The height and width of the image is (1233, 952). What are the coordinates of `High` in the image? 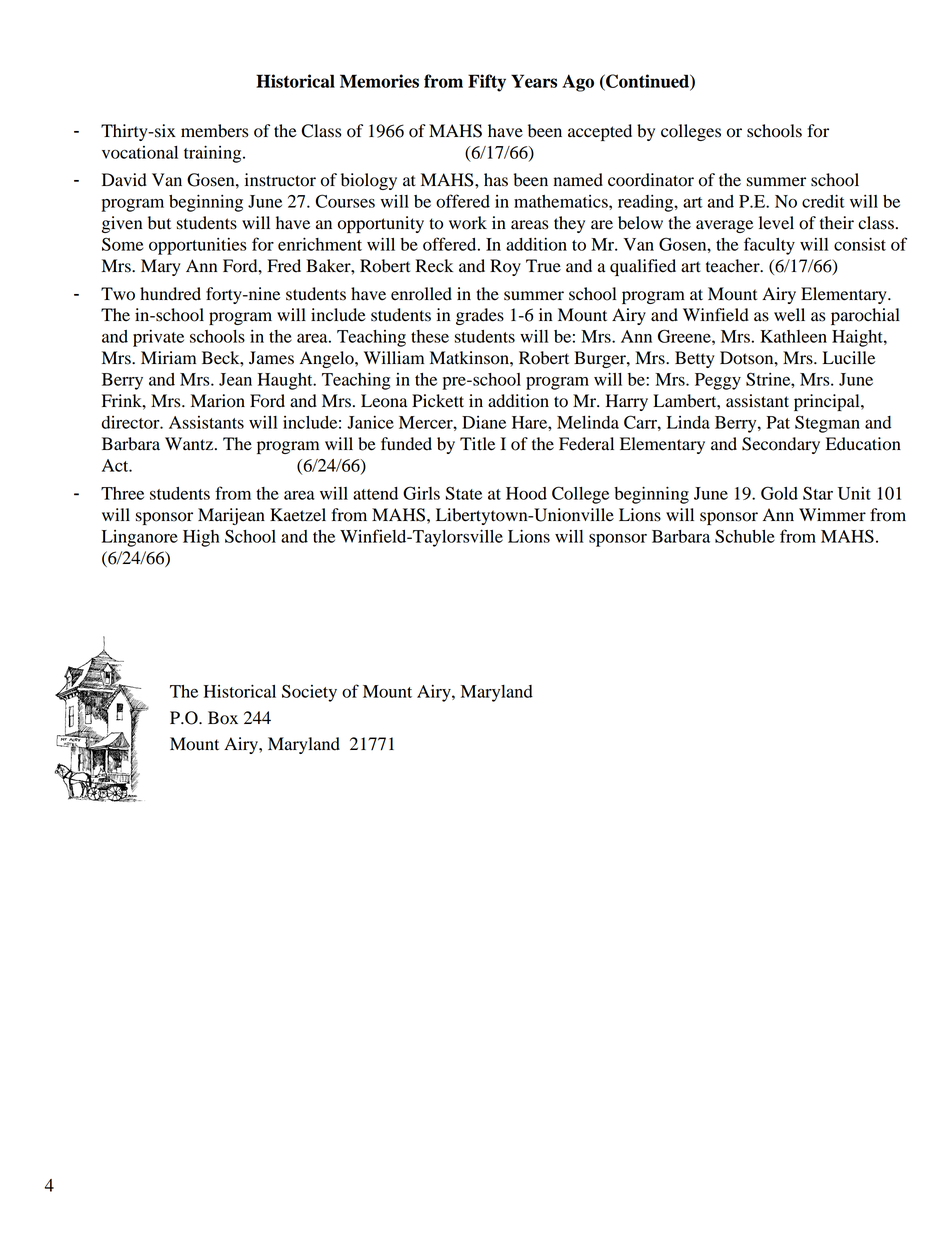 It's located at (201, 538).
